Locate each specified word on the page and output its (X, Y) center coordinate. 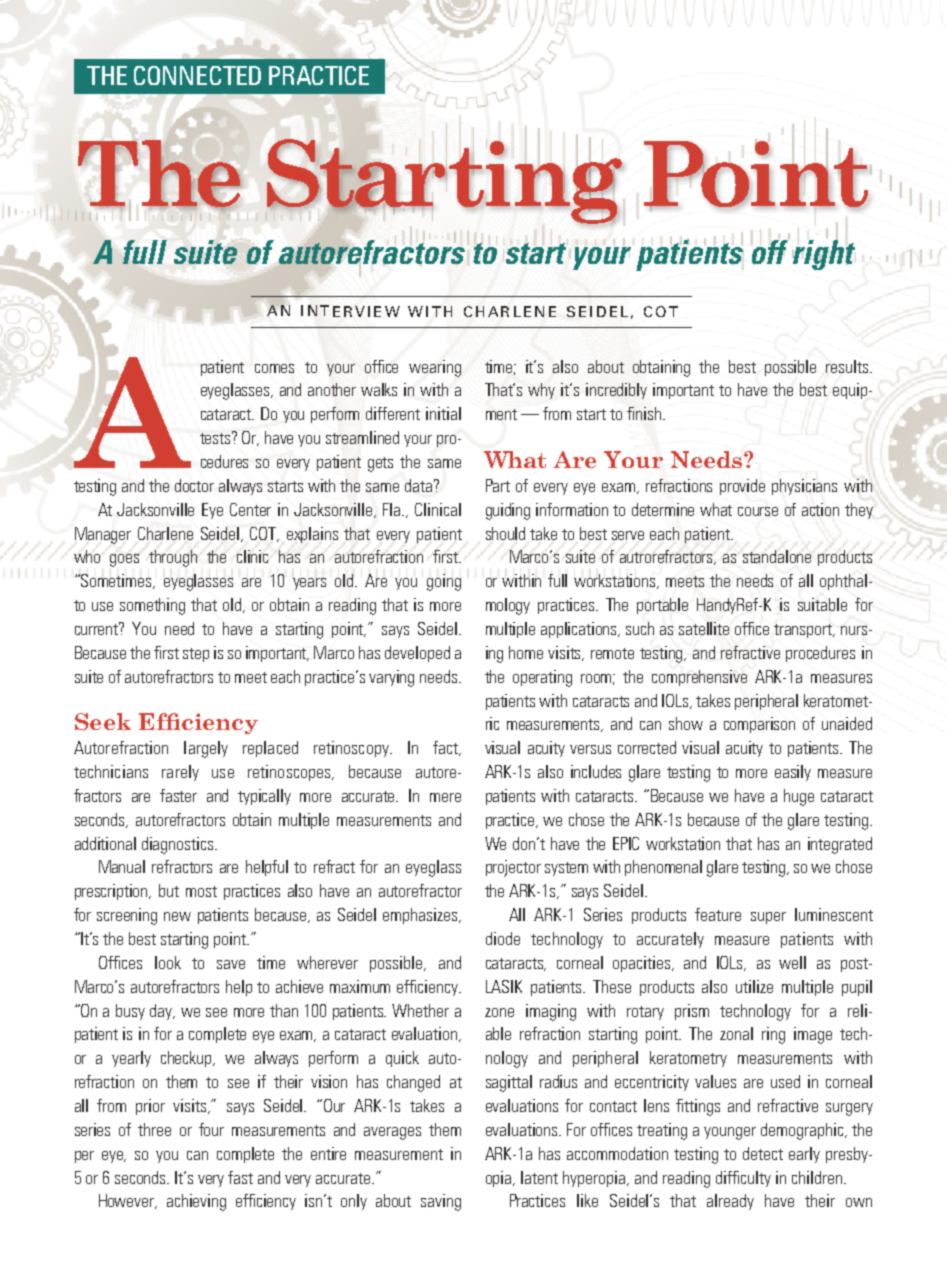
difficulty (743, 1179)
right (824, 254)
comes (274, 368)
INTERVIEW (350, 311)
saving (441, 1202)
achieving (196, 1202)
